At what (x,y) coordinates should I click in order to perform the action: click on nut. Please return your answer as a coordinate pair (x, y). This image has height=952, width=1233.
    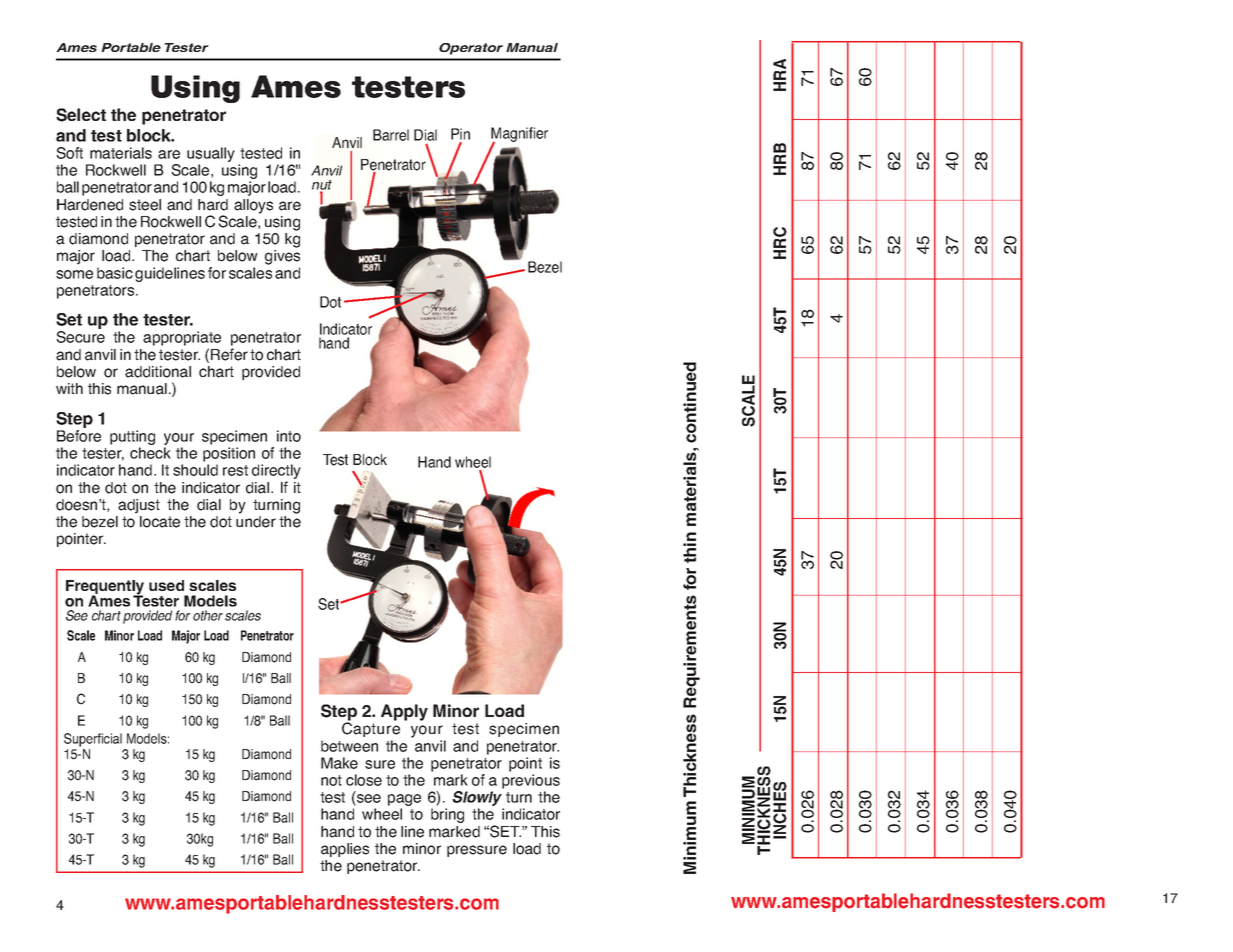
    Looking at the image, I should click on (322, 186).
